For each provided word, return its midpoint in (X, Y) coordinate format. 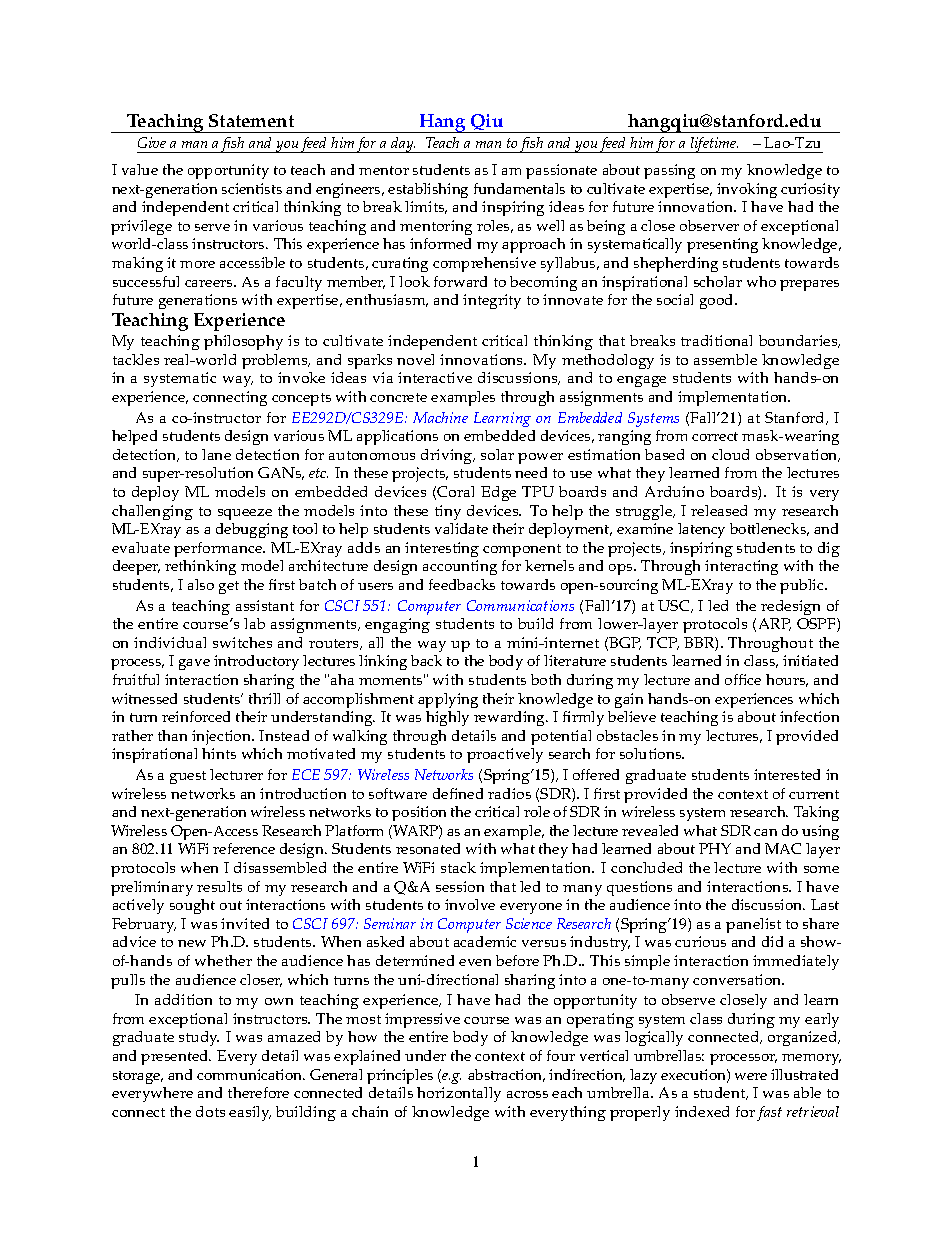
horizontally (459, 1094)
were (751, 1076)
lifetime (713, 145)
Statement (251, 120)
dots (210, 1111)
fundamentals (519, 188)
